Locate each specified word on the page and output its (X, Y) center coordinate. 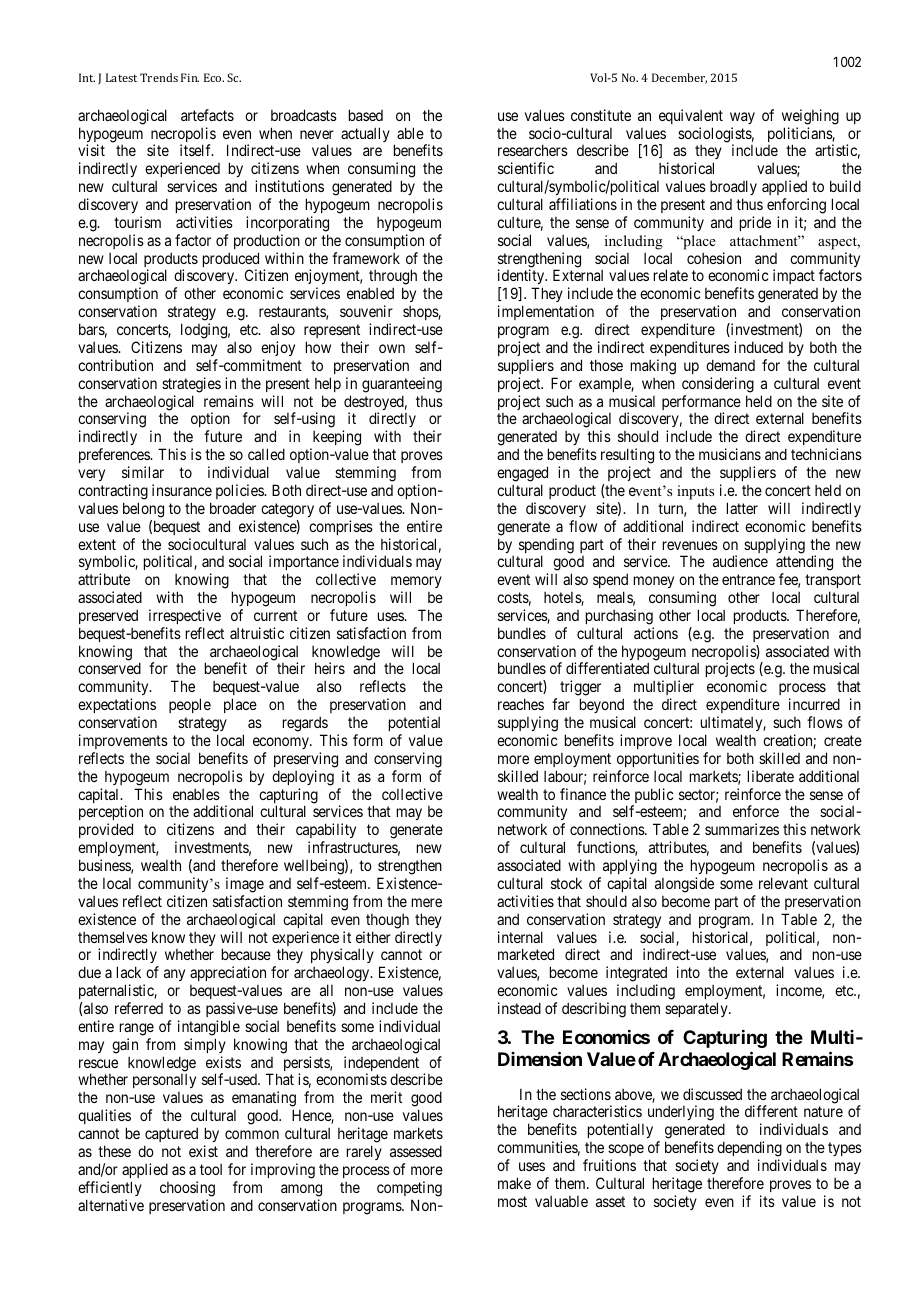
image (245, 885)
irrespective (185, 616)
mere (427, 902)
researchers (533, 150)
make (514, 1183)
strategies (191, 385)
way (742, 118)
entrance (748, 579)
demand (730, 365)
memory (416, 582)
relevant (783, 883)
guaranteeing (402, 385)
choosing (187, 1189)
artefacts (207, 115)
